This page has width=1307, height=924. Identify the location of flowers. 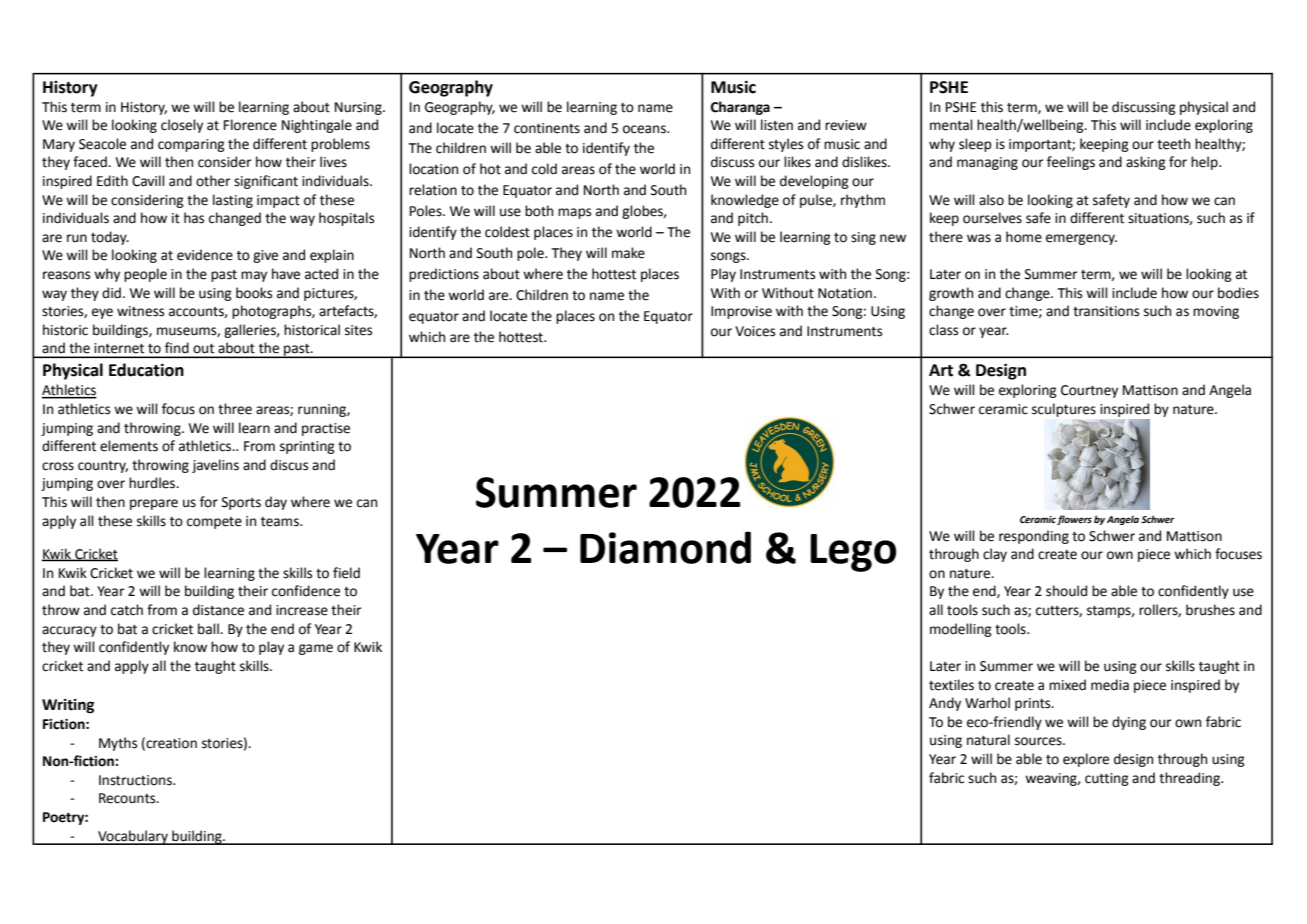
(1074, 520).
